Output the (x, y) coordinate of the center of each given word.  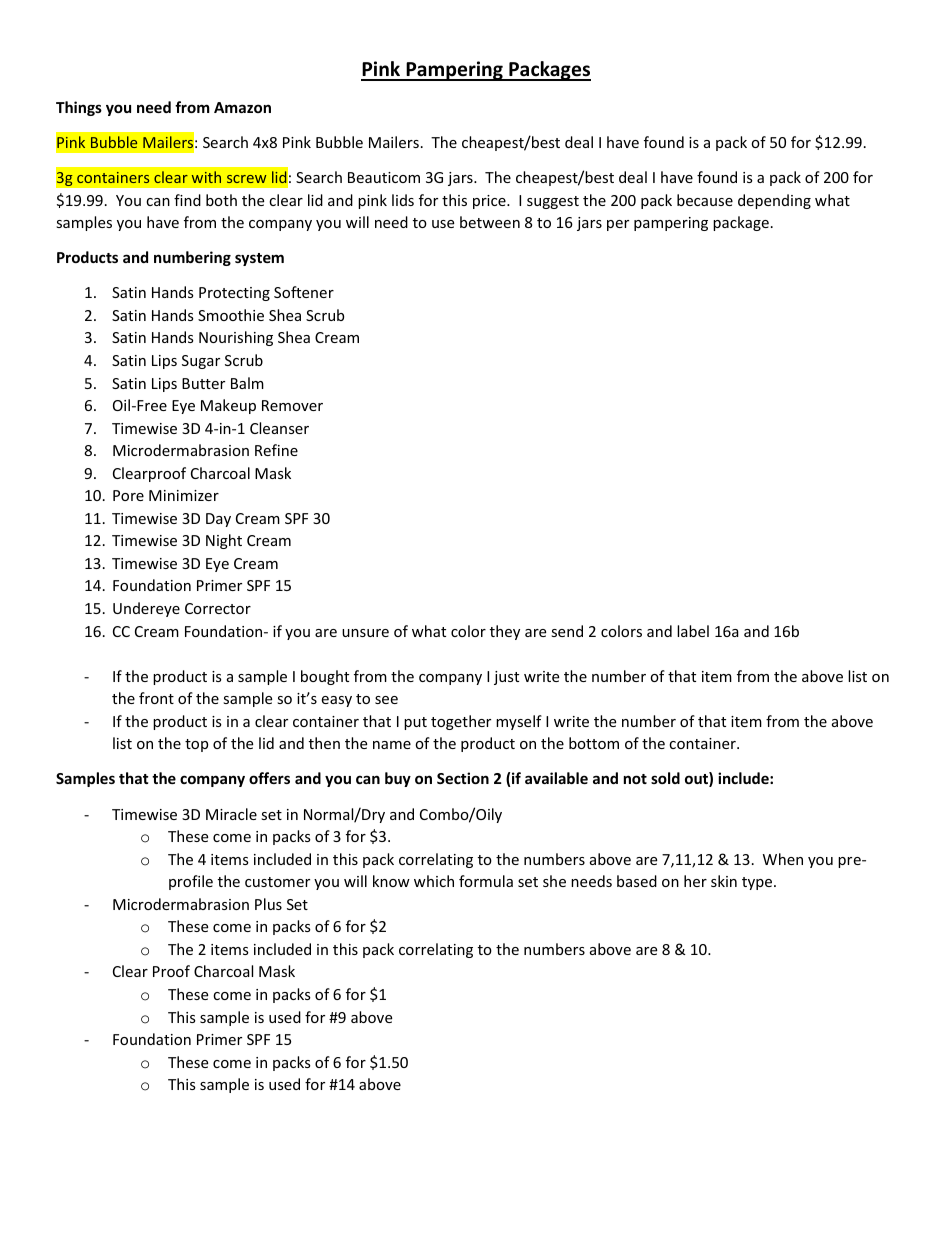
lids (403, 200)
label (693, 631)
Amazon (242, 107)
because (705, 200)
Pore (128, 495)
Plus (268, 904)
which (434, 881)
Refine (276, 450)
